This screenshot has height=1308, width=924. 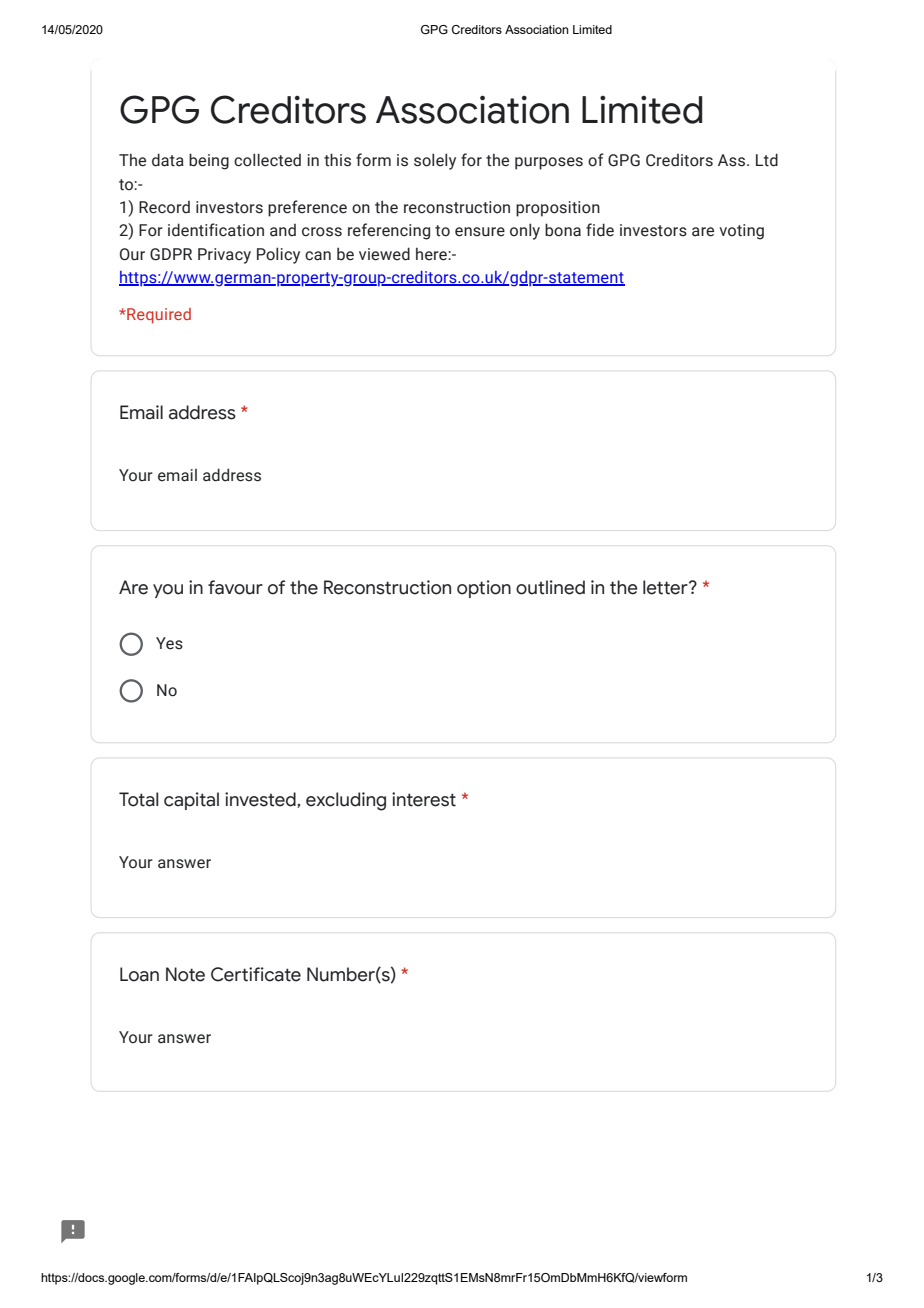 I want to click on favour, so click(x=235, y=587).
